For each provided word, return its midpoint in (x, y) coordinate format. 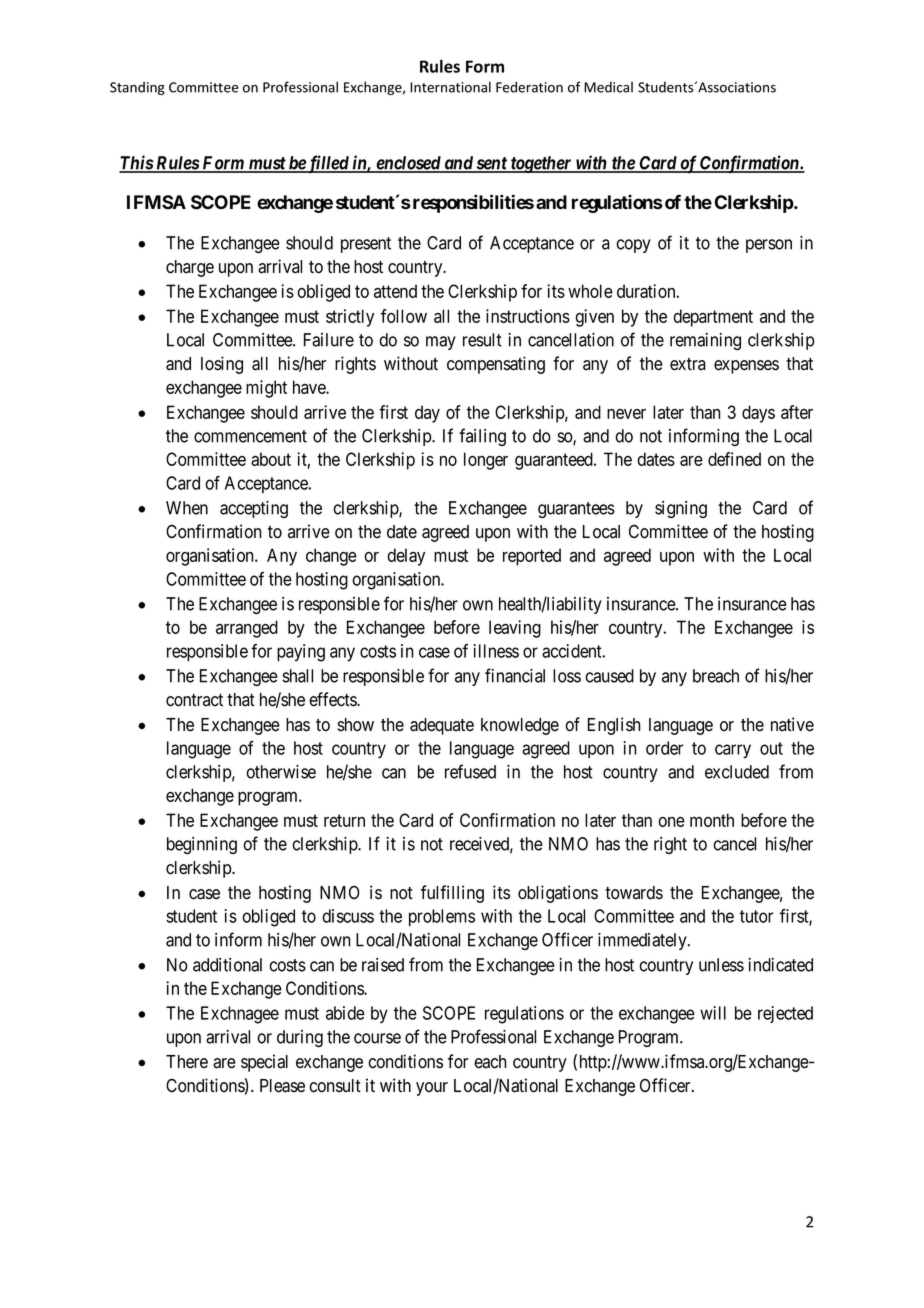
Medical (608, 87)
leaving (515, 629)
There (187, 1062)
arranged (247, 629)
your (432, 1089)
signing (681, 509)
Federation (529, 87)
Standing (137, 88)
